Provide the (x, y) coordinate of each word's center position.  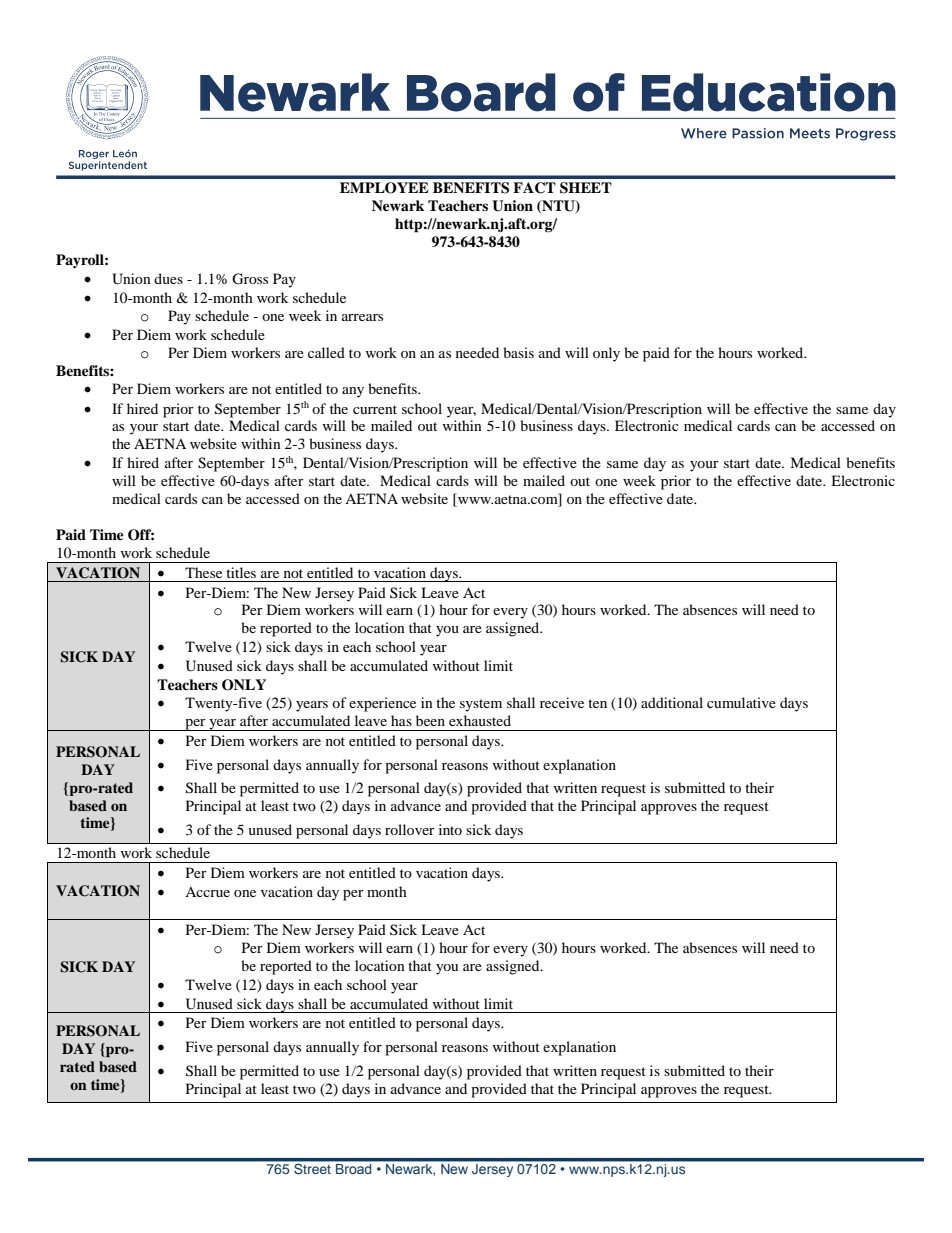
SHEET (586, 188)
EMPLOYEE (384, 188)
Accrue (207, 892)
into (450, 829)
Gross (250, 279)
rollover (410, 829)
